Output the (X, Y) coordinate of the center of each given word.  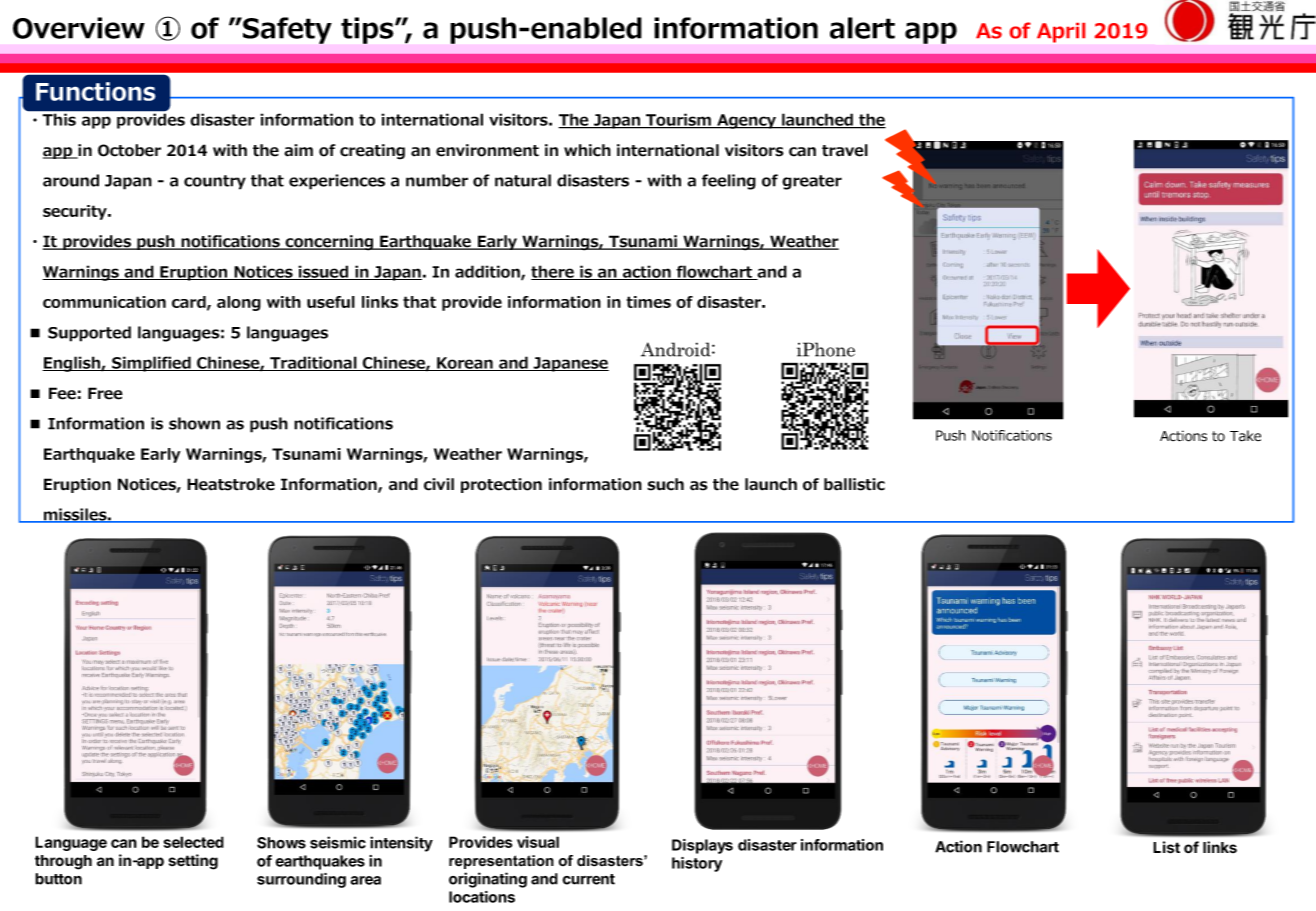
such (665, 484)
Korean (465, 364)
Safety (286, 30)
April (1061, 33)
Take (1245, 436)
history (697, 864)
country (215, 182)
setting (193, 862)
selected (194, 842)
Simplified (151, 364)
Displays (702, 846)
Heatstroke (231, 484)
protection (501, 485)
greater (812, 182)
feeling (729, 182)
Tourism (678, 120)
